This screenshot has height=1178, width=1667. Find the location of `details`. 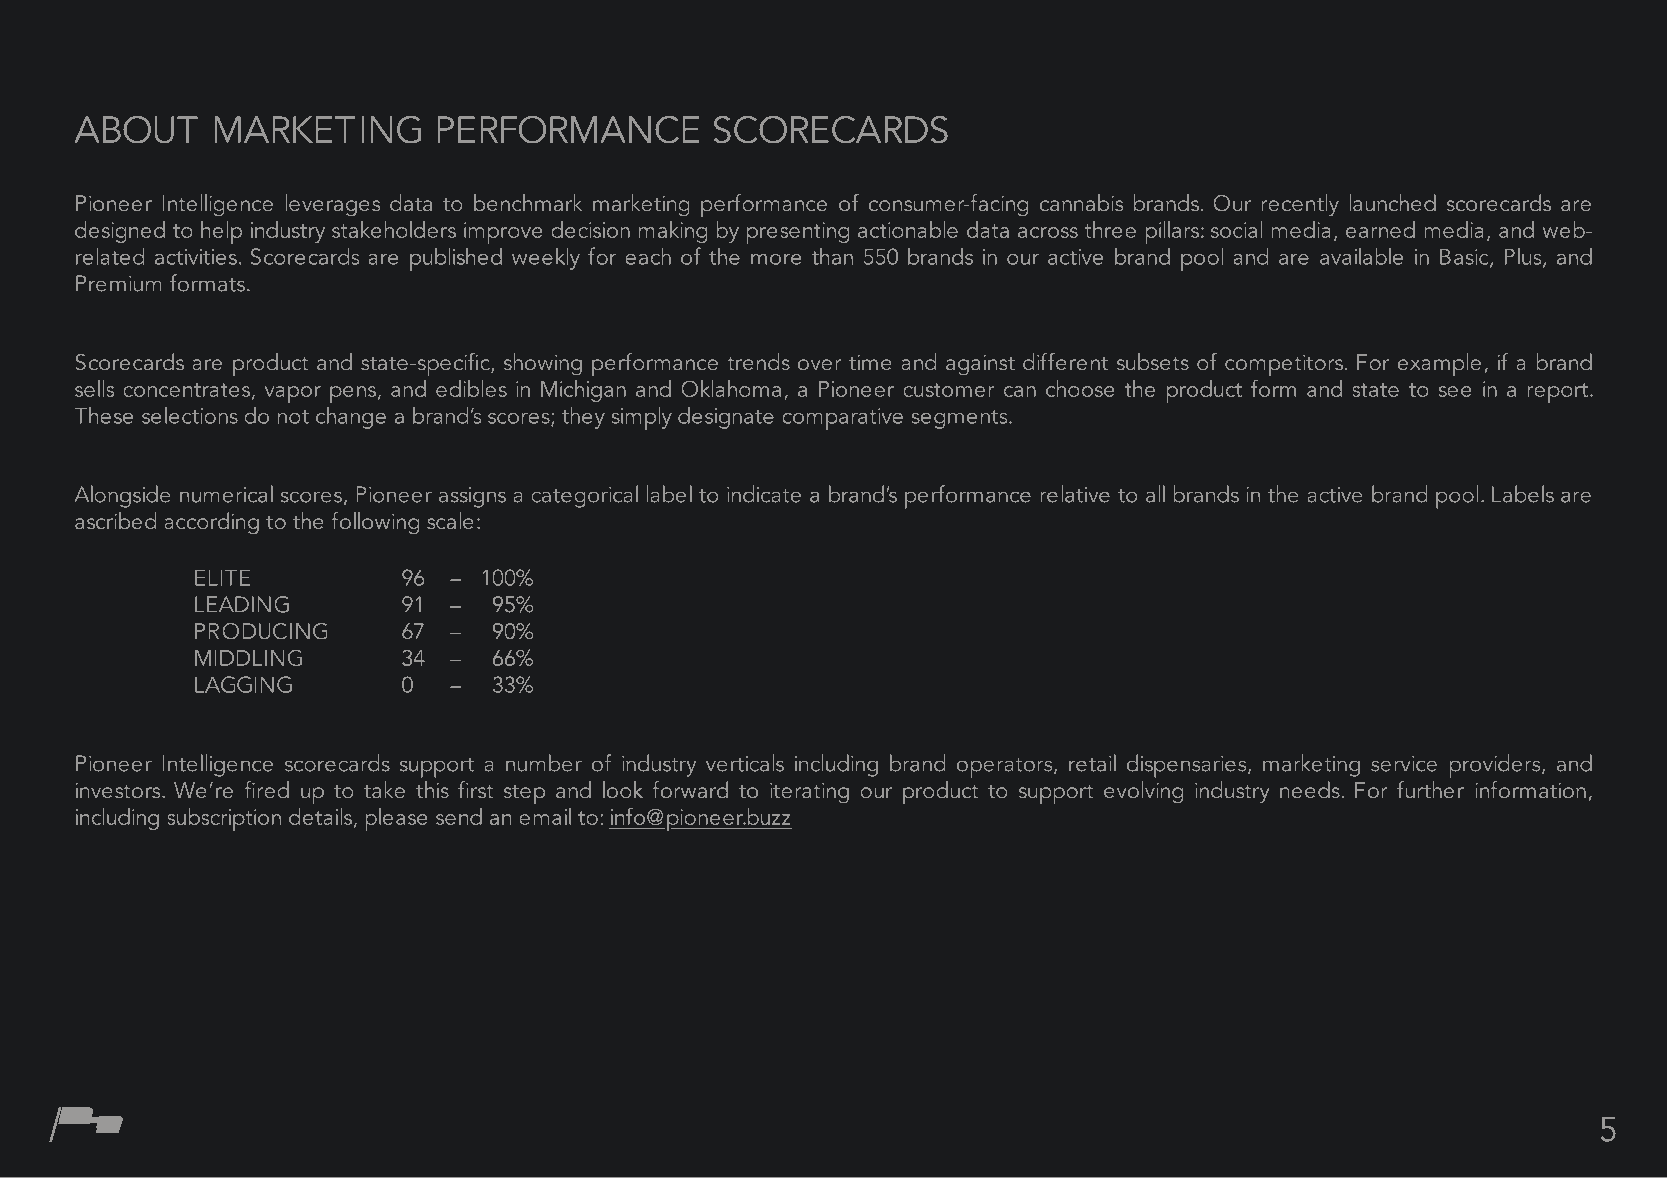

details is located at coordinates (322, 817).
